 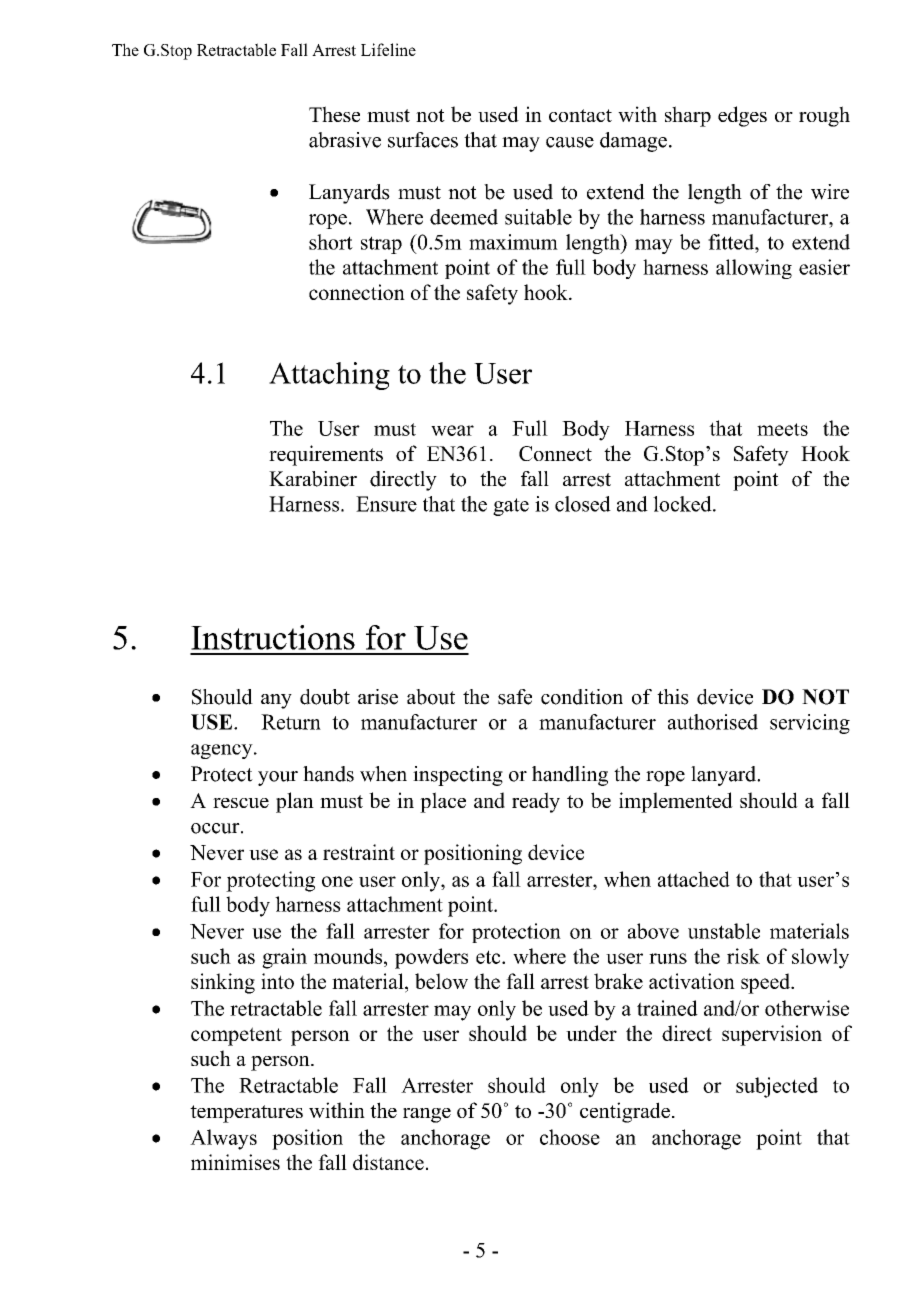 I want to click on Instructions, so click(x=273, y=637).
